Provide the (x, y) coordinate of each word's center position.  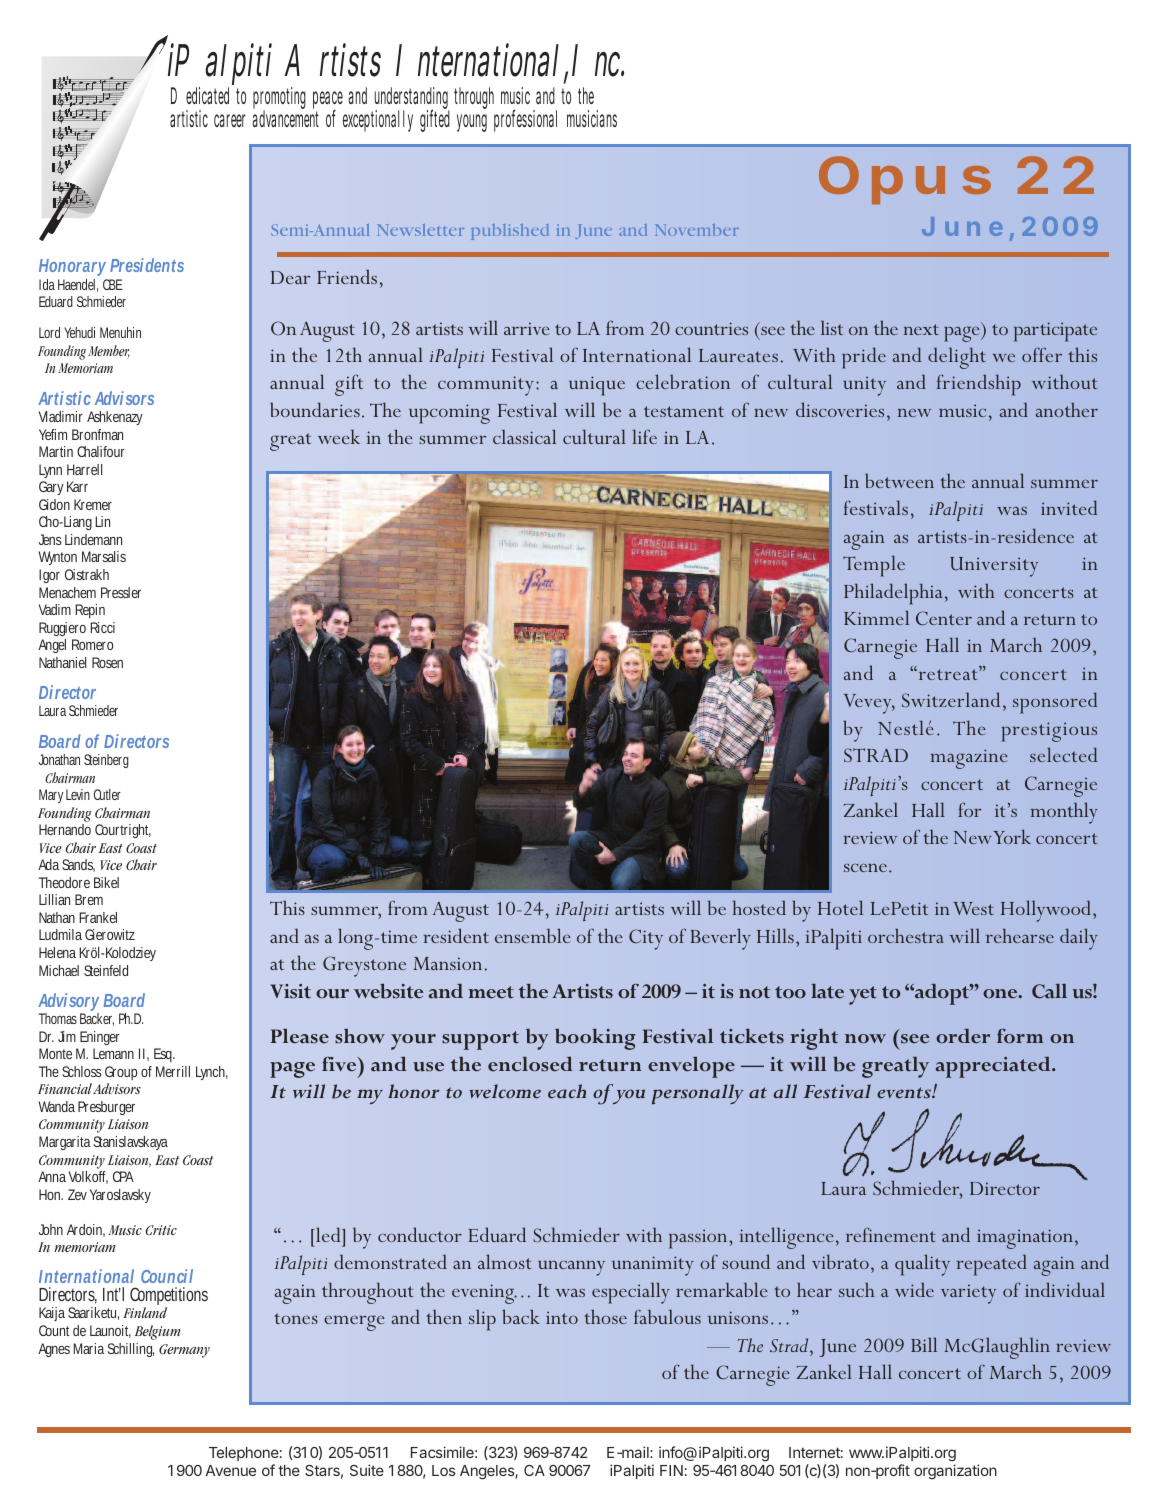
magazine (969, 759)
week (339, 436)
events (905, 1093)
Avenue (231, 1470)
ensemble (533, 935)
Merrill (173, 1071)
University (994, 567)
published (509, 232)
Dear (290, 277)
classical (524, 436)
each (567, 1091)
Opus (905, 180)
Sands (78, 865)
